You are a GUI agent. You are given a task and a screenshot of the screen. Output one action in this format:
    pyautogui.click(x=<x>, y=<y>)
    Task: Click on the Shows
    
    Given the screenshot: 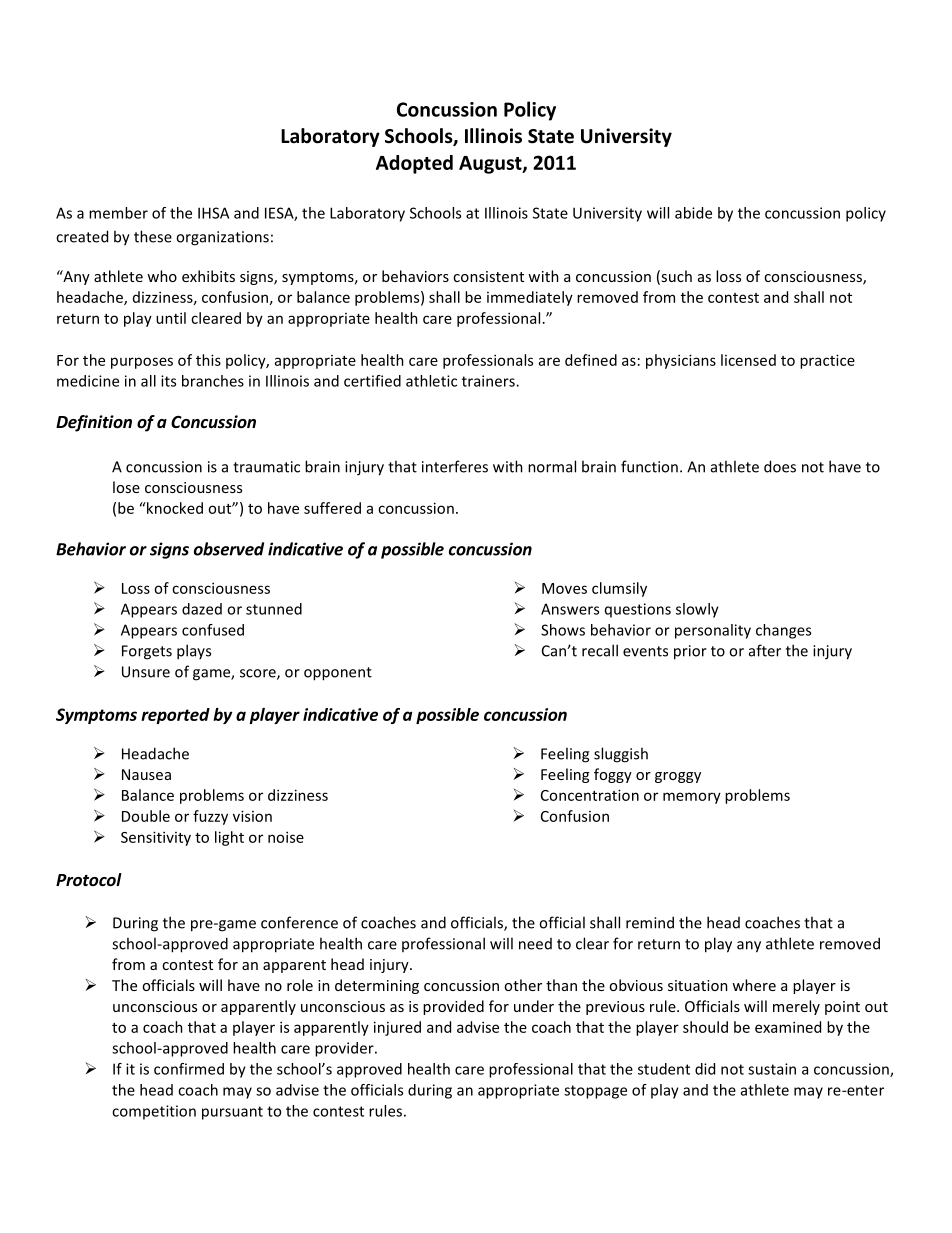 What is the action you would take?
    pyautogui.click(x=563, y=630)
